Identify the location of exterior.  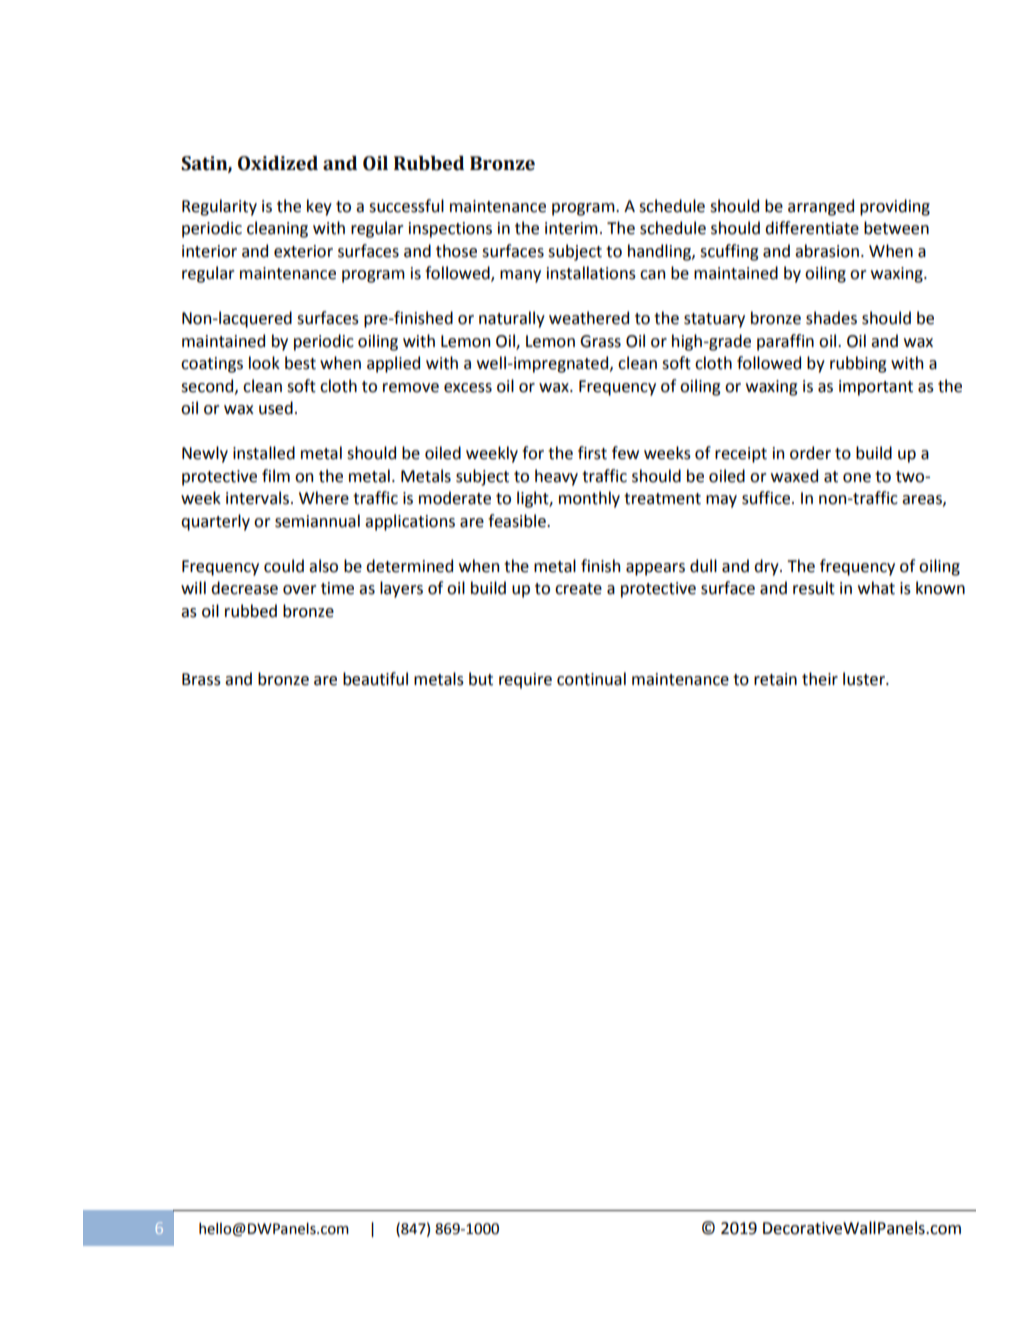
(303, 251).
